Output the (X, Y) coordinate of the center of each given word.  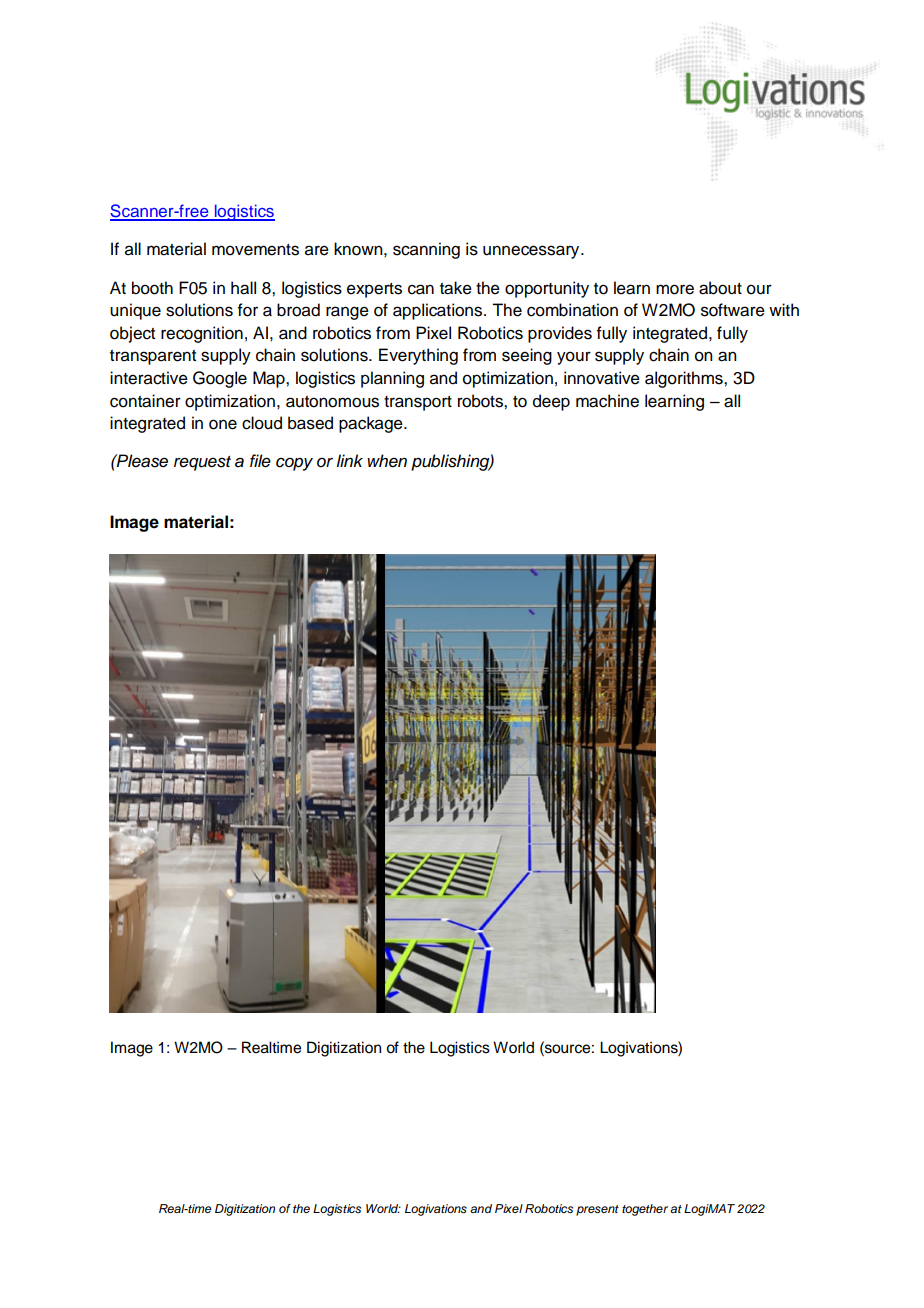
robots (481, 401)
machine (607, 401)
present (597, 1210)
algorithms (685, 379)
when (387, 461)
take (456, 288)
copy (294, 464)
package (372, 424)
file (260, 461)
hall (243, 288)
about (720, 288)
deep (551, 402)
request (202, 463)
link (349, 460)
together (645, 1210)
